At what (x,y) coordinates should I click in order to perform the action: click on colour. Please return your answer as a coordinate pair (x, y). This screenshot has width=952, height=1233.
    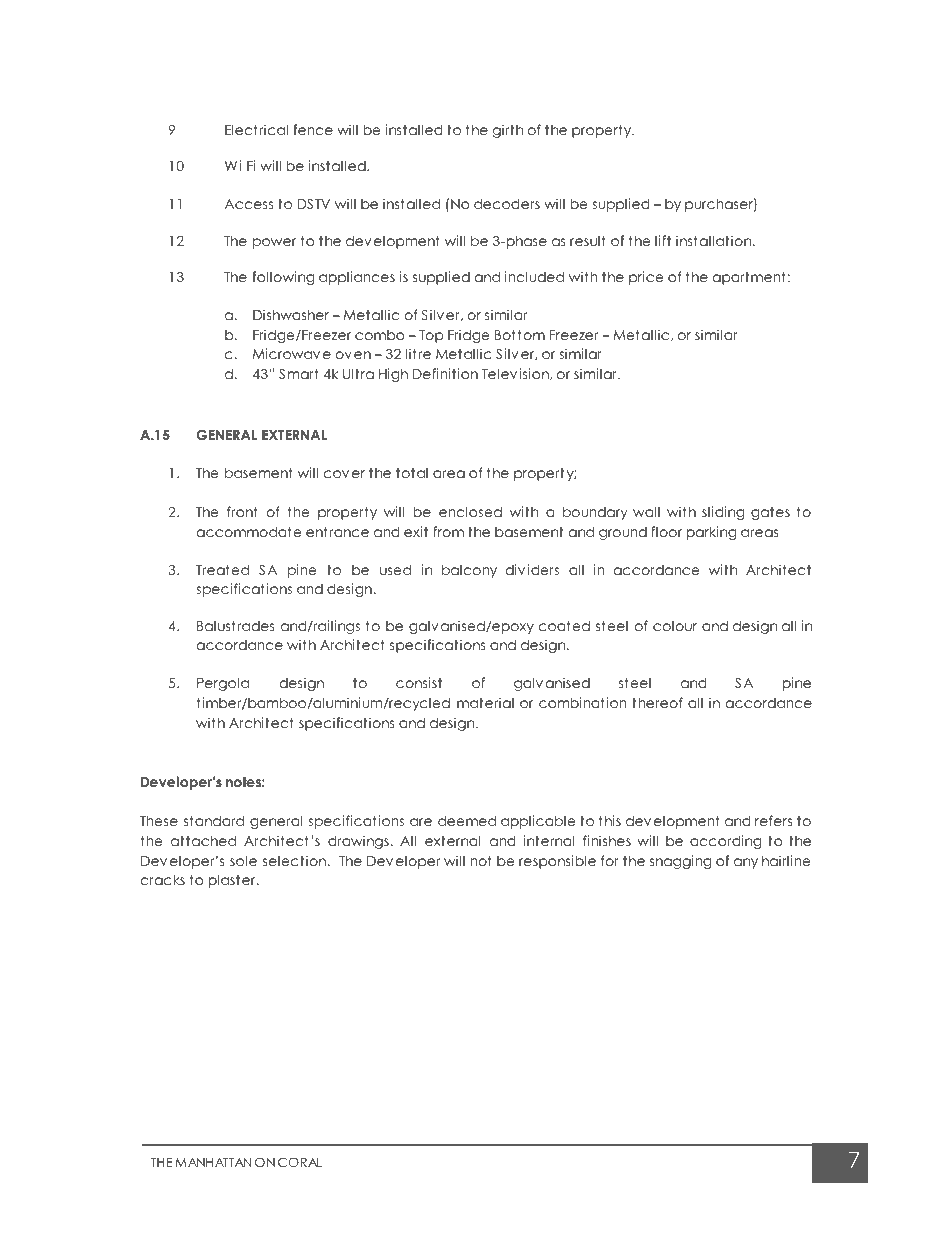
    Looking at the image, I should click on (675, 626).
